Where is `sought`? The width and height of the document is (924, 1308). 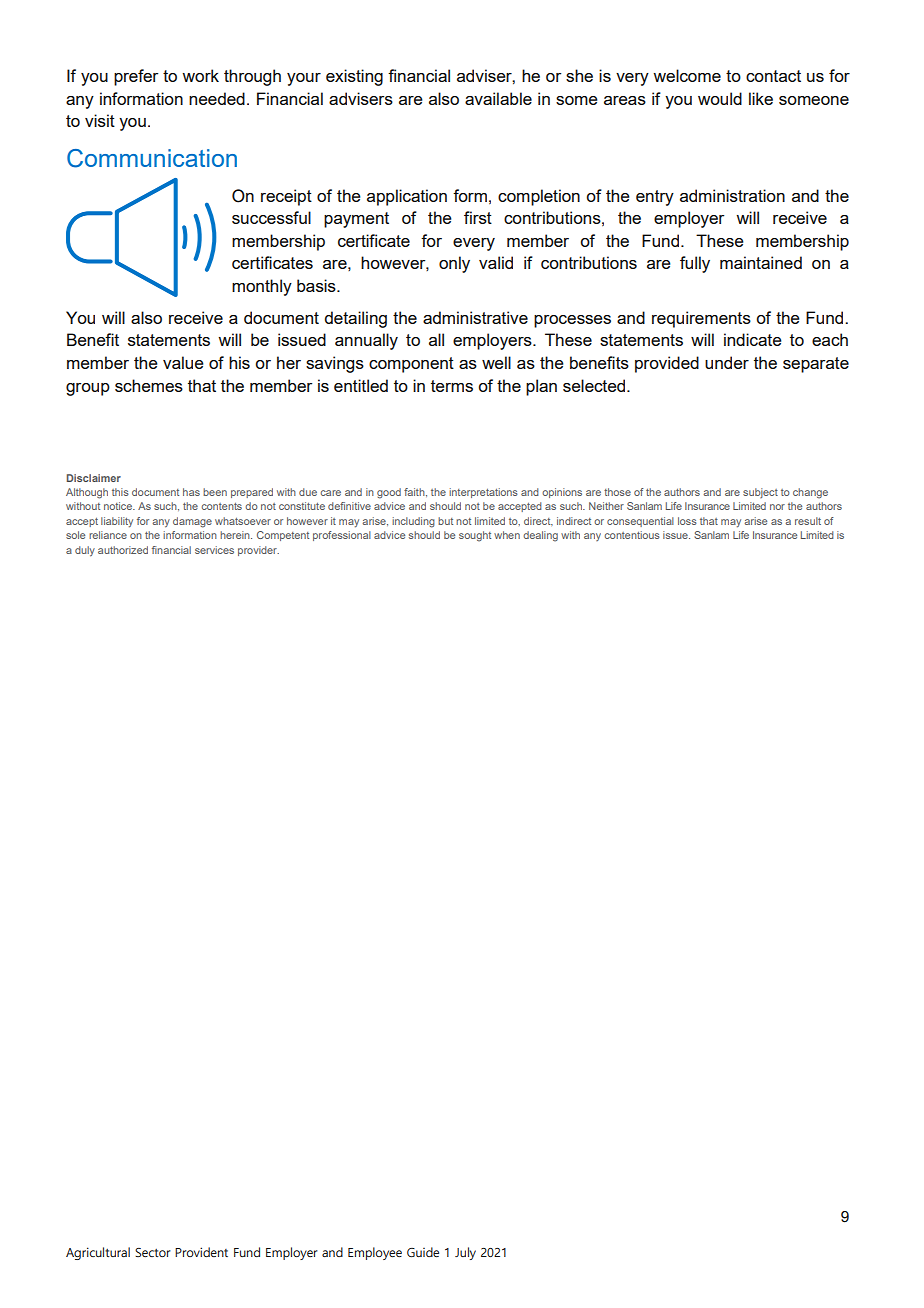 sought is located at coordinates (475, 536).
